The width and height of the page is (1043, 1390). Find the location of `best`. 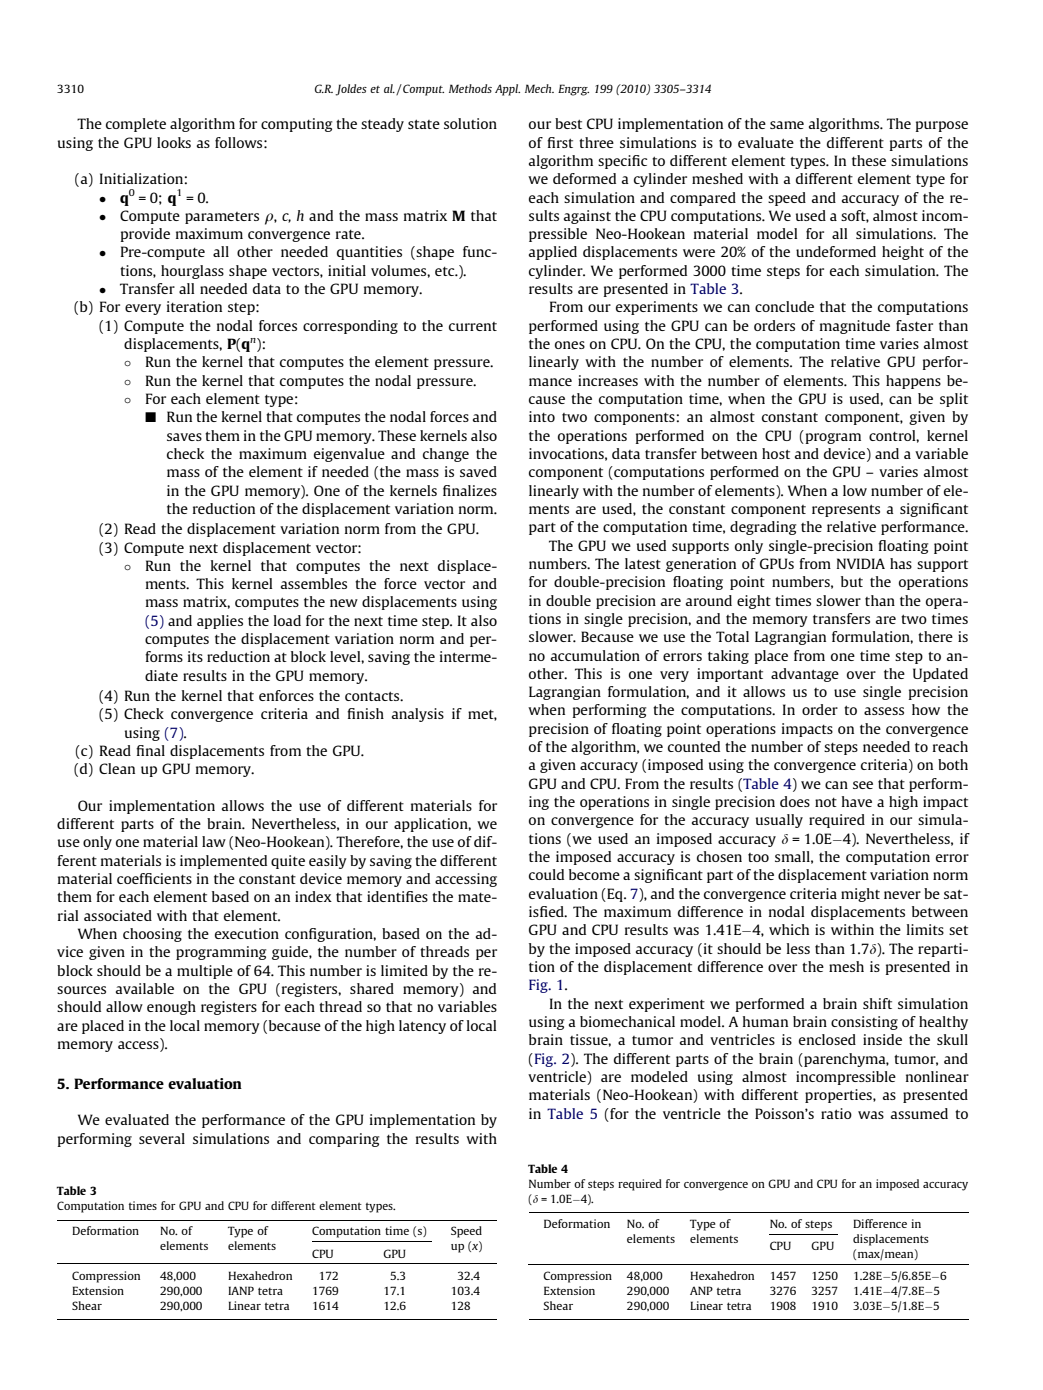

best is located at coordinates (568, 123).
